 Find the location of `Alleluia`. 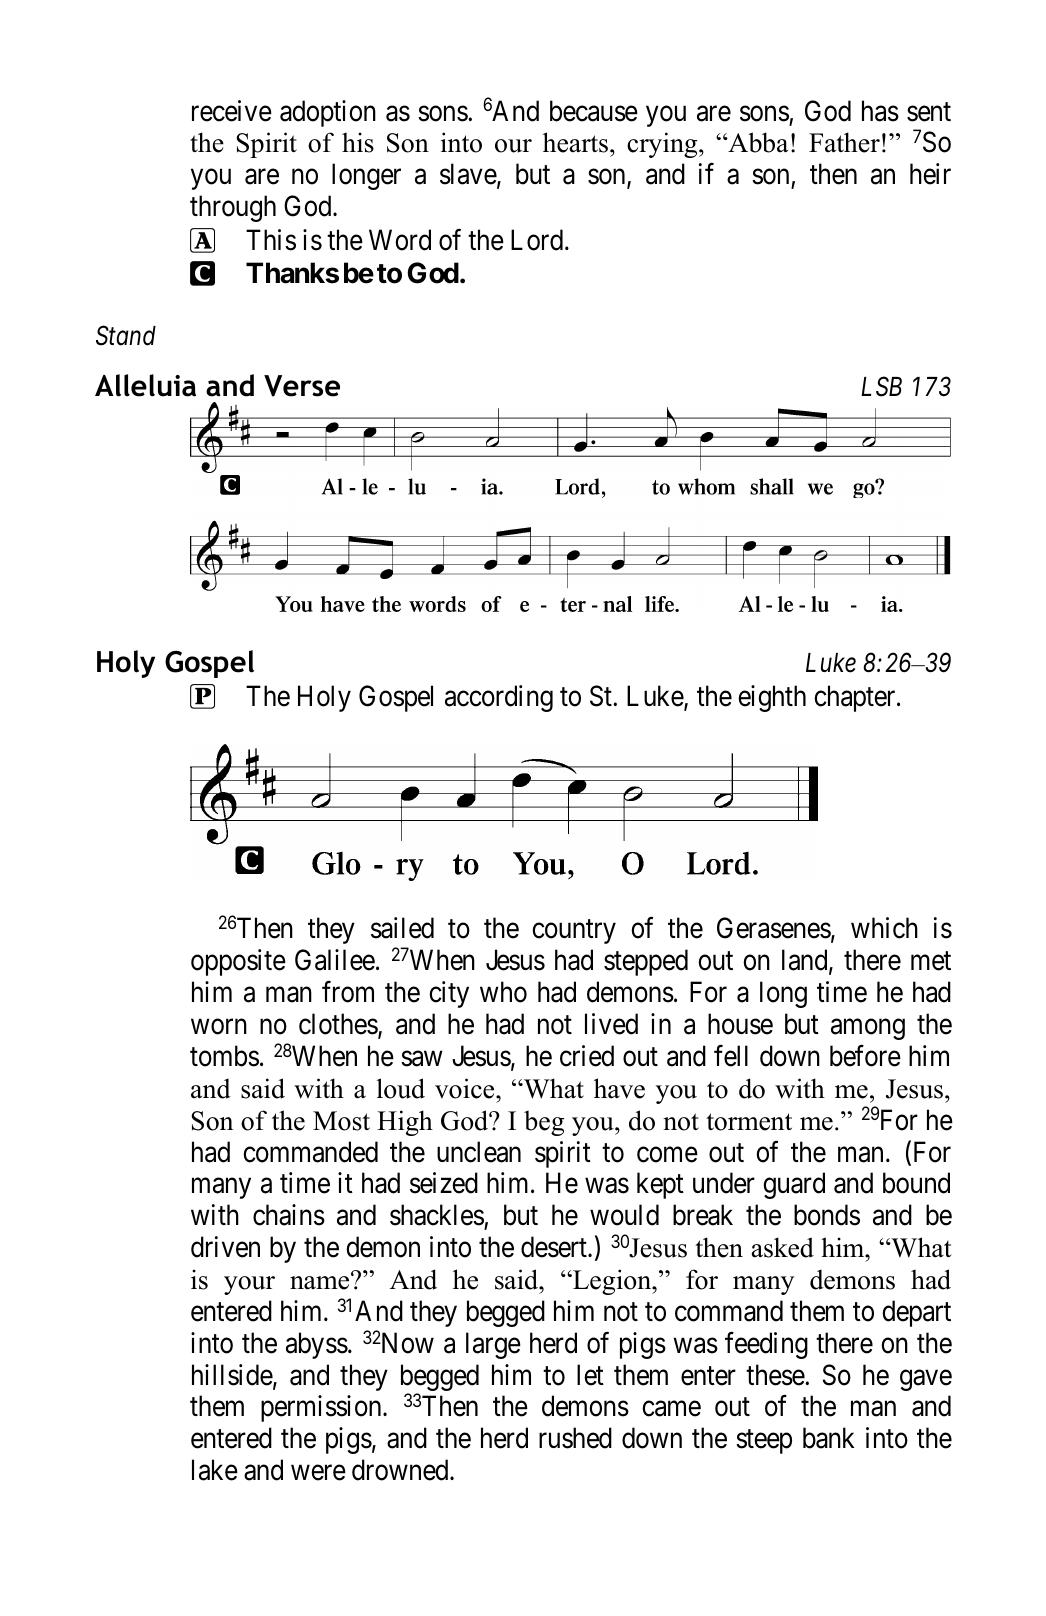

Alleluia is located at coordinates (145, 385).
